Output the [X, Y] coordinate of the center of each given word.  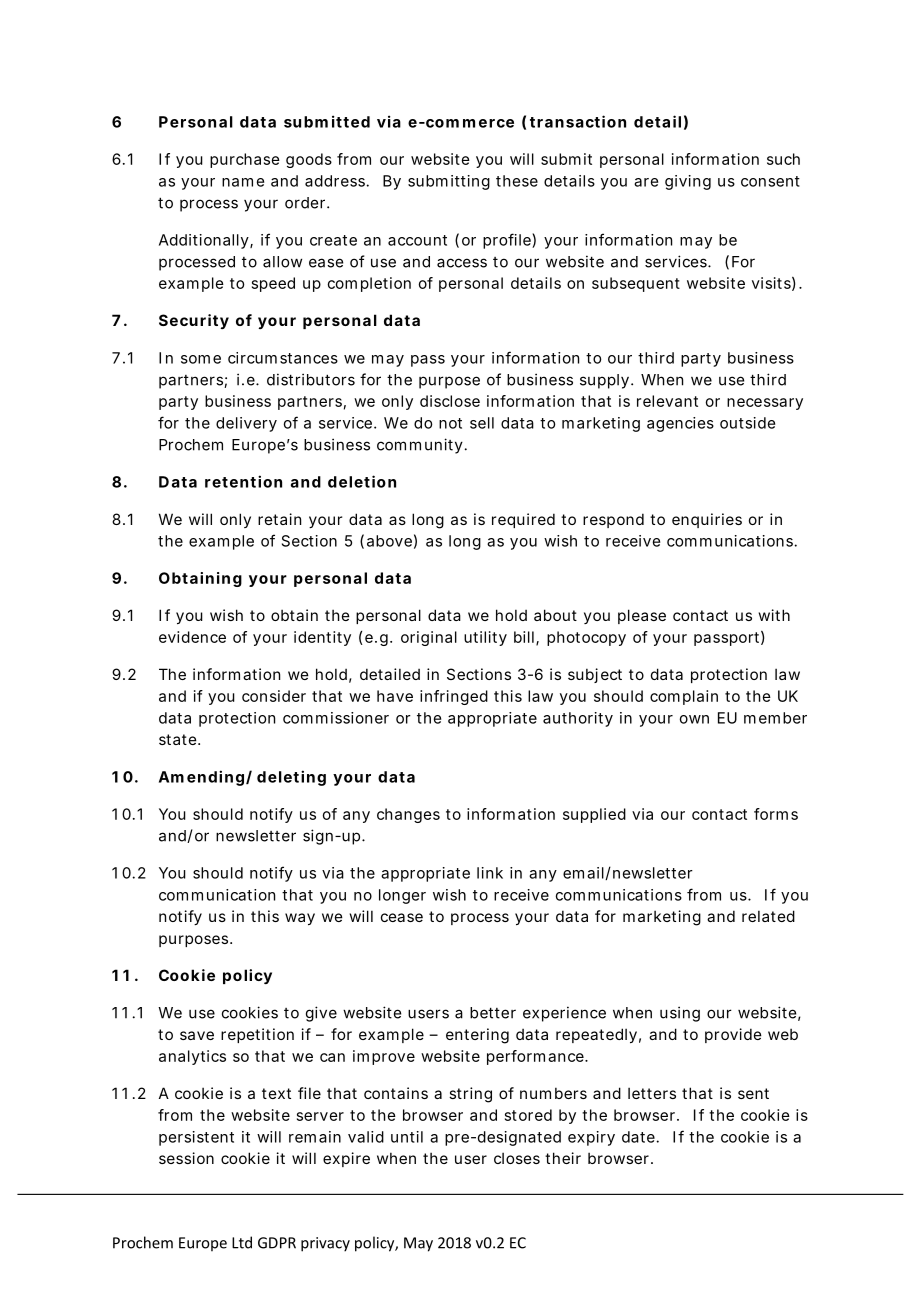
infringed [454, 697]
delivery [246, 424]
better [493, 1013]
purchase [245, 160]
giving [688, 182]
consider [274, 696]
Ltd [242, 1242]
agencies [680, 424]
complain [684, 697]
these [517, 181]
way [300, 919]
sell [482, 423]
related [768, 916]
